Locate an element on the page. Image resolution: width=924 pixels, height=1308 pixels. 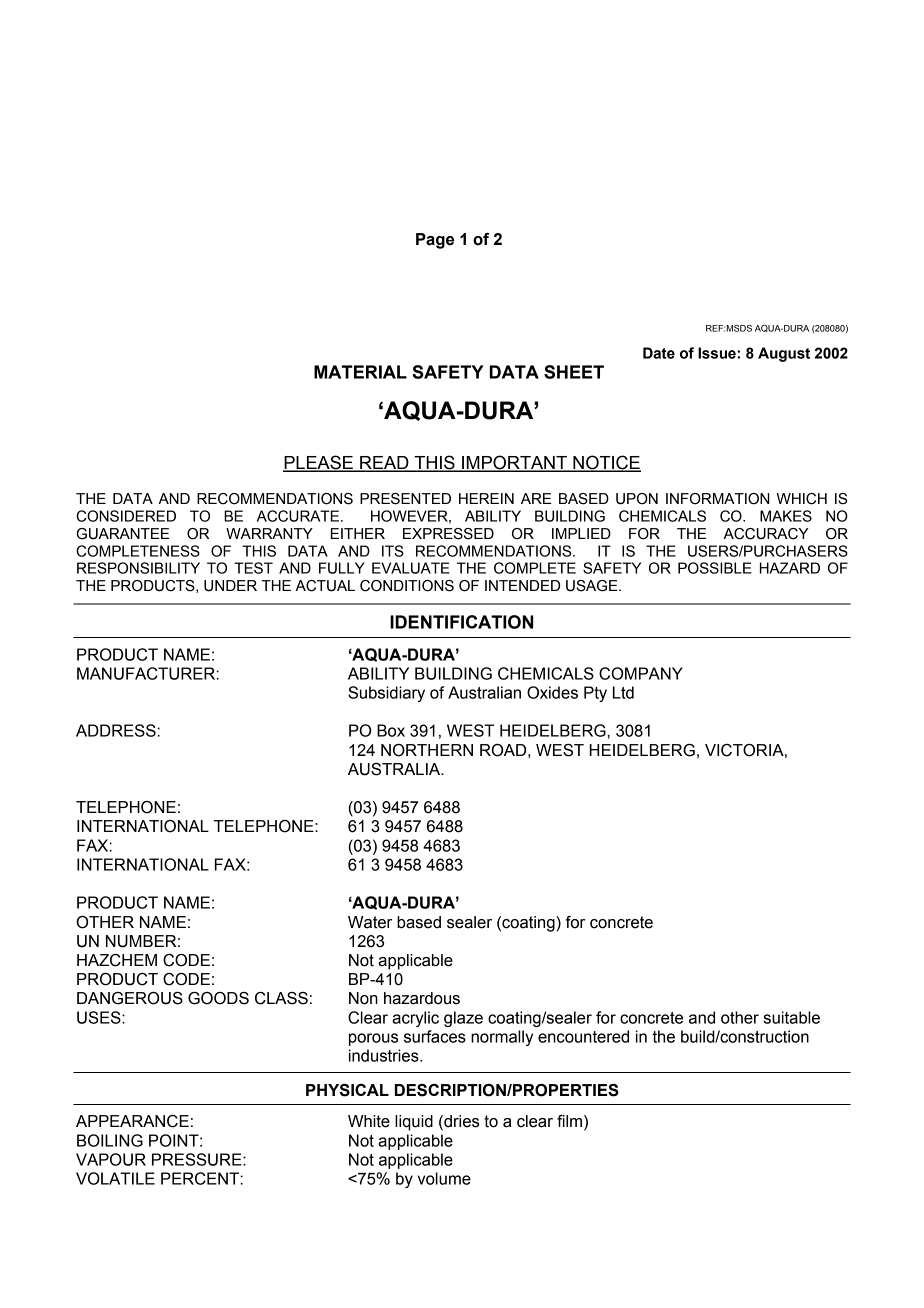
Page is located at coordinates (435, 241).
